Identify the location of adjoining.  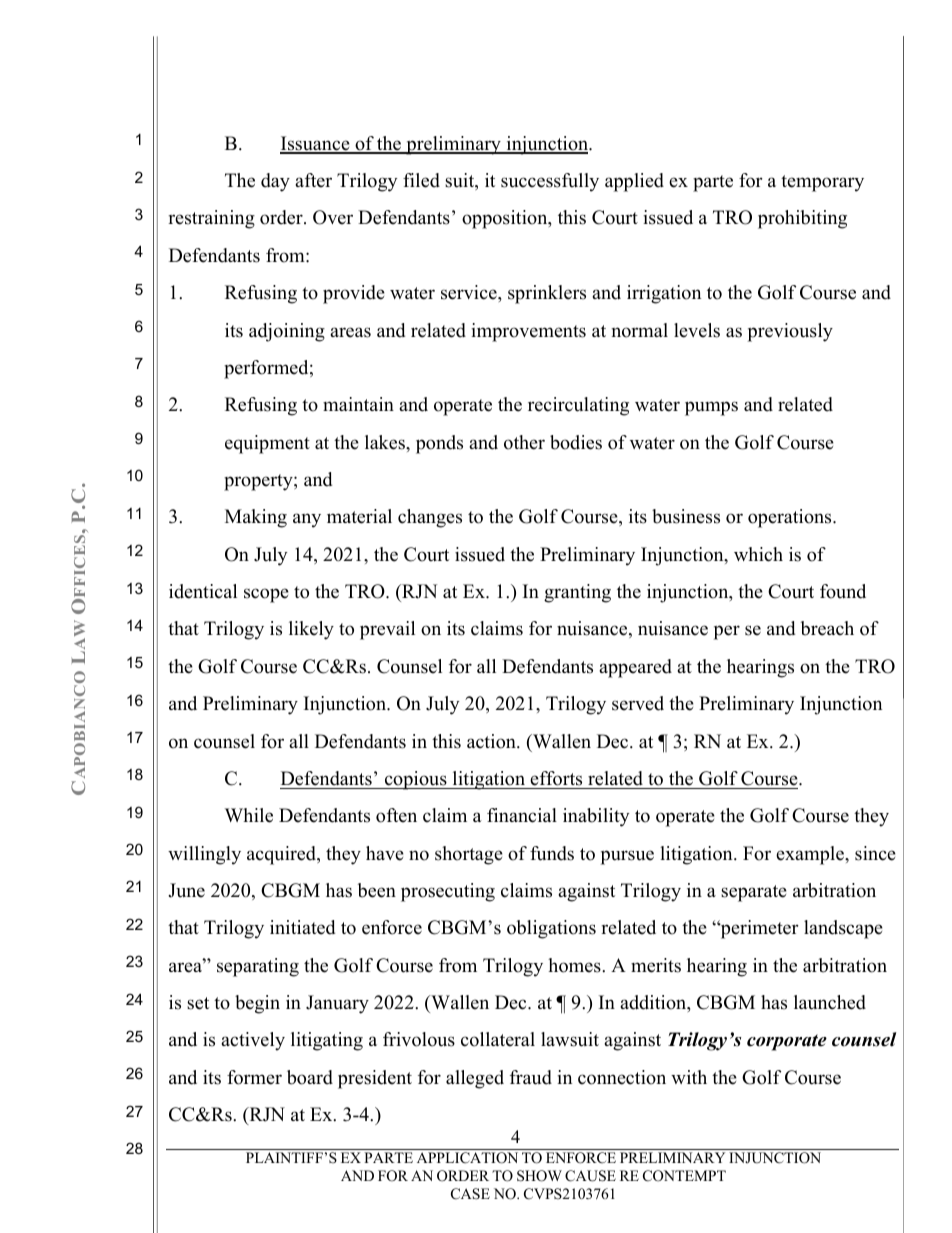
(287, 332).
